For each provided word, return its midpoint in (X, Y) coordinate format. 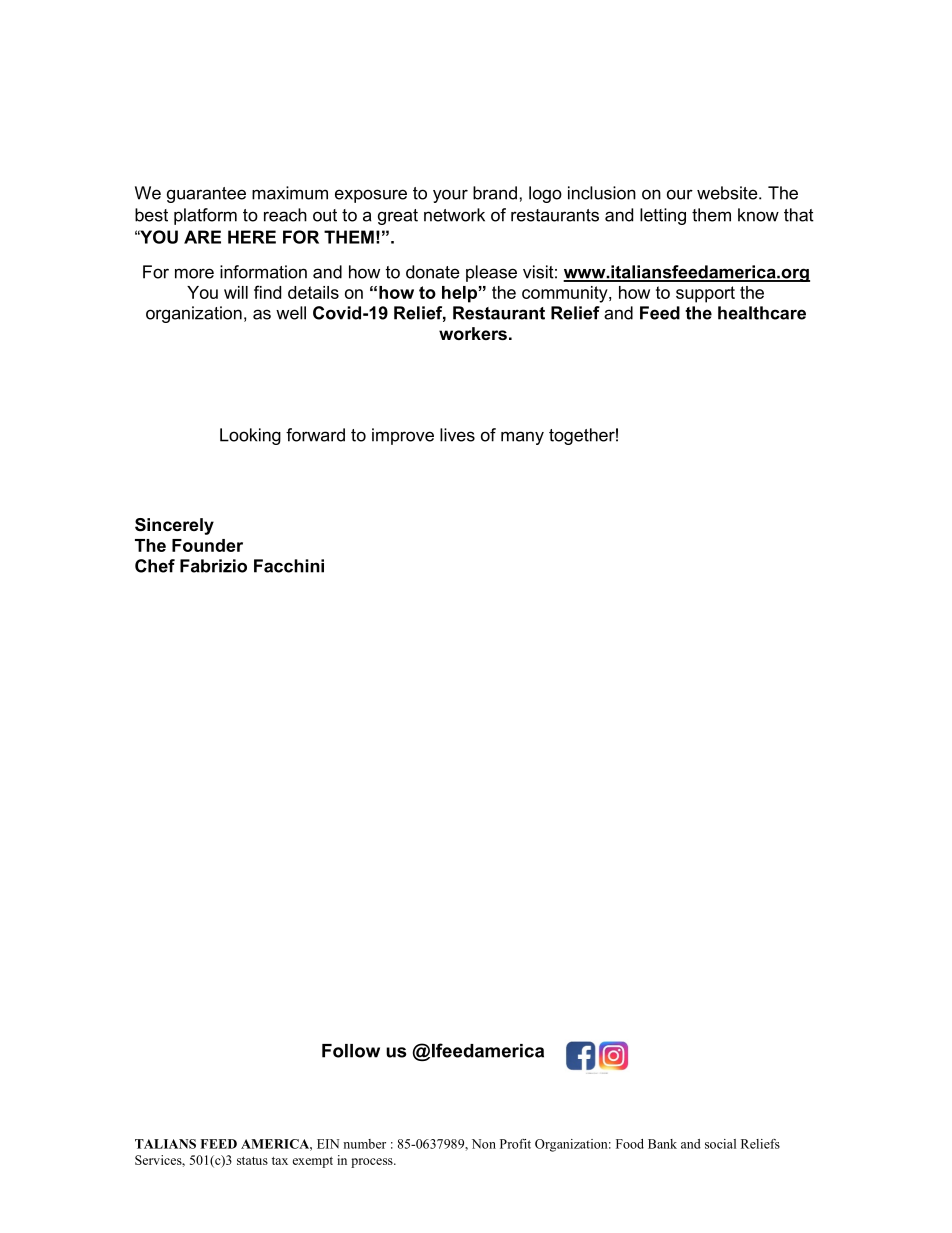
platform (205, 216)
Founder (207, 545)
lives (457, 435)
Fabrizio (213, 566)
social (720, 1144)
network (454, 215)
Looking (250, 436)
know (758, 215)
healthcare (762, 313)
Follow (351, 1051)
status (252, 1161)
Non (484, 1144)
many (522, 438)
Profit (515, 1144)
